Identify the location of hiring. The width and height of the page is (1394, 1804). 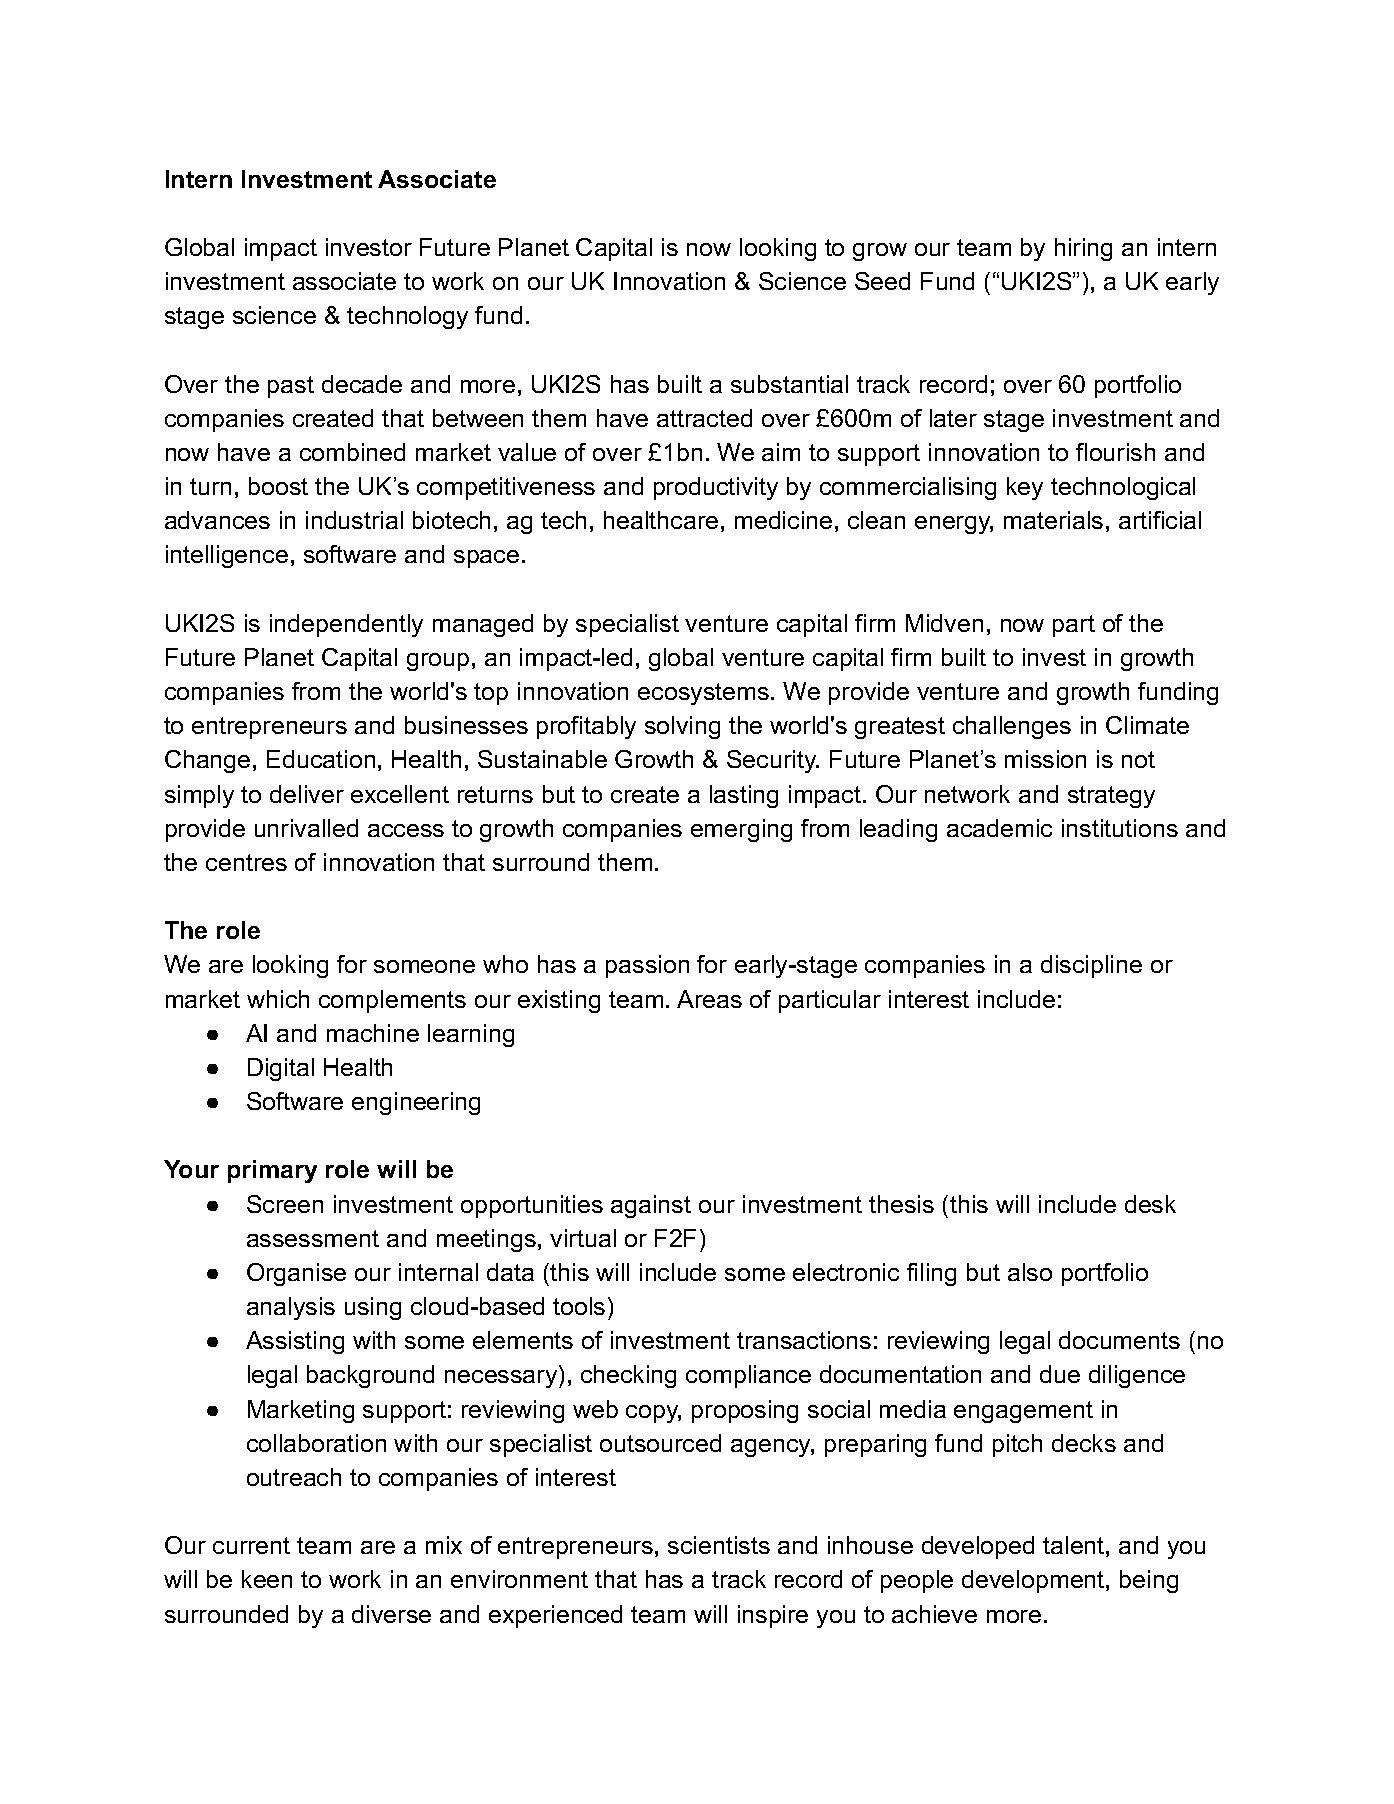
(1083, 249).
